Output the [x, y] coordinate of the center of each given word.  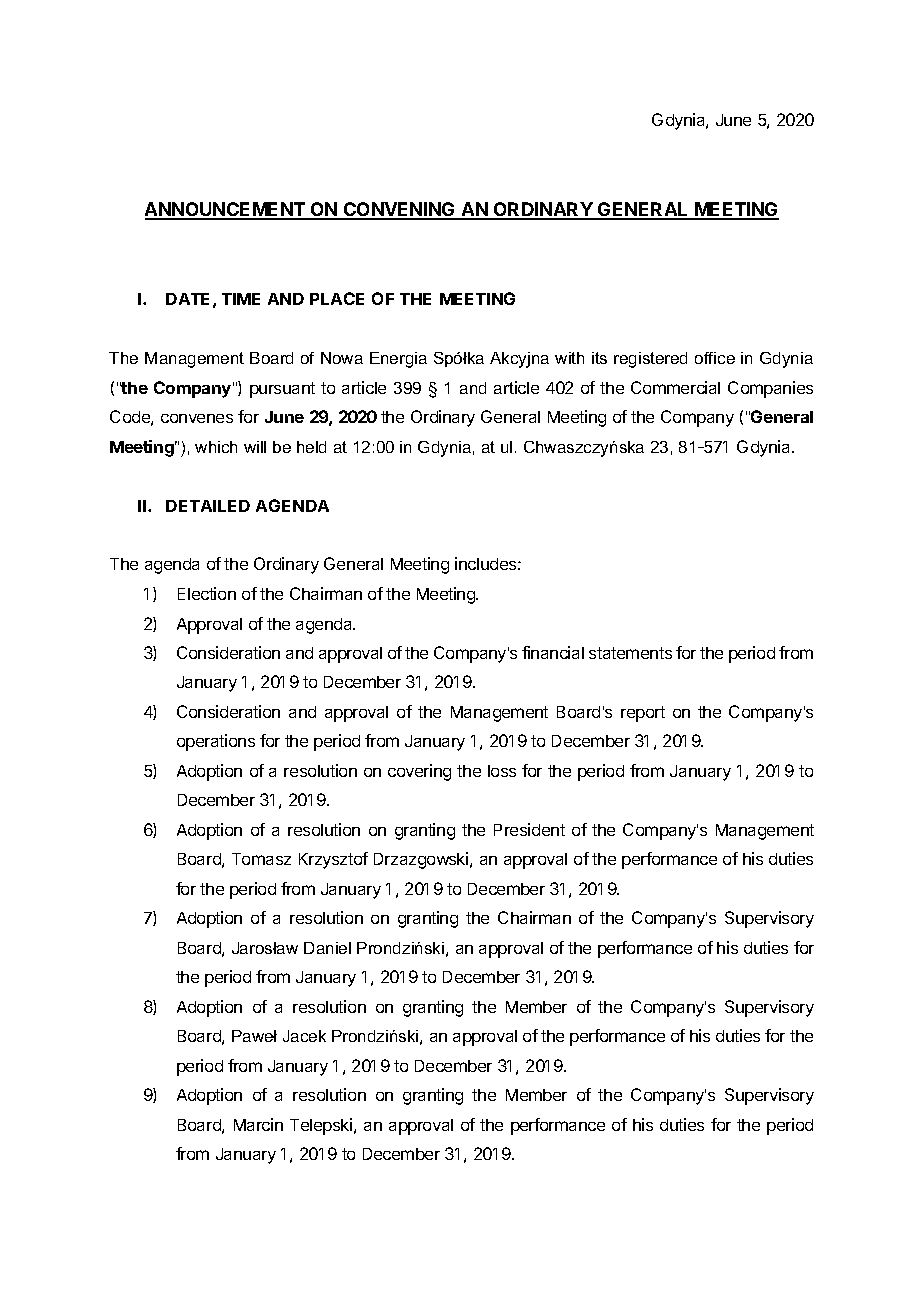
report [643, 714]
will [255, 447]
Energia [398, 360]
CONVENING [400, 210]
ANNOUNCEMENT [226, 210]
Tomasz [261, 859]
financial [553, 652]
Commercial [675, 387]
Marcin [258, 1124]
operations [216, 742]
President [529, 829]
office [715, 358]
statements [630, 653]
